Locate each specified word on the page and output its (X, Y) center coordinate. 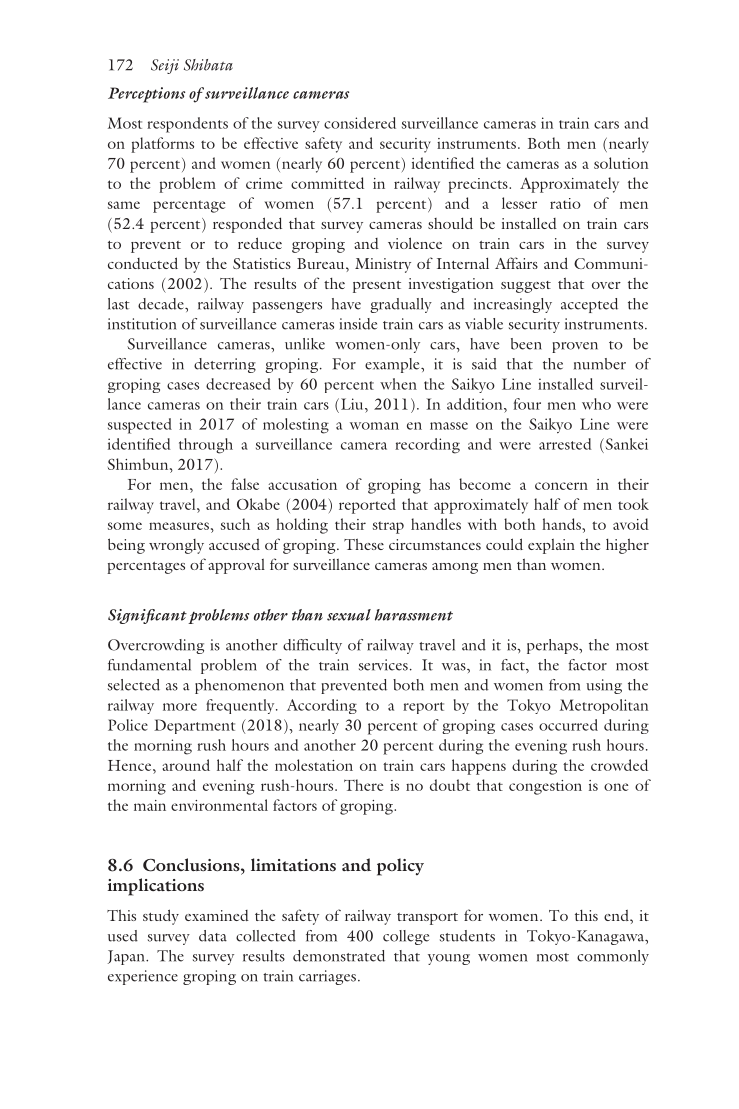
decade (162, 304)
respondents (187, 125)
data (213, 936)
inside (358, 324)
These (364, 544)
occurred (568, 725)
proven (575, 347)
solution (621, 163)
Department (194, 726)
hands (562, 524)
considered (360, 123)
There (363, 785)
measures (179, 526)
